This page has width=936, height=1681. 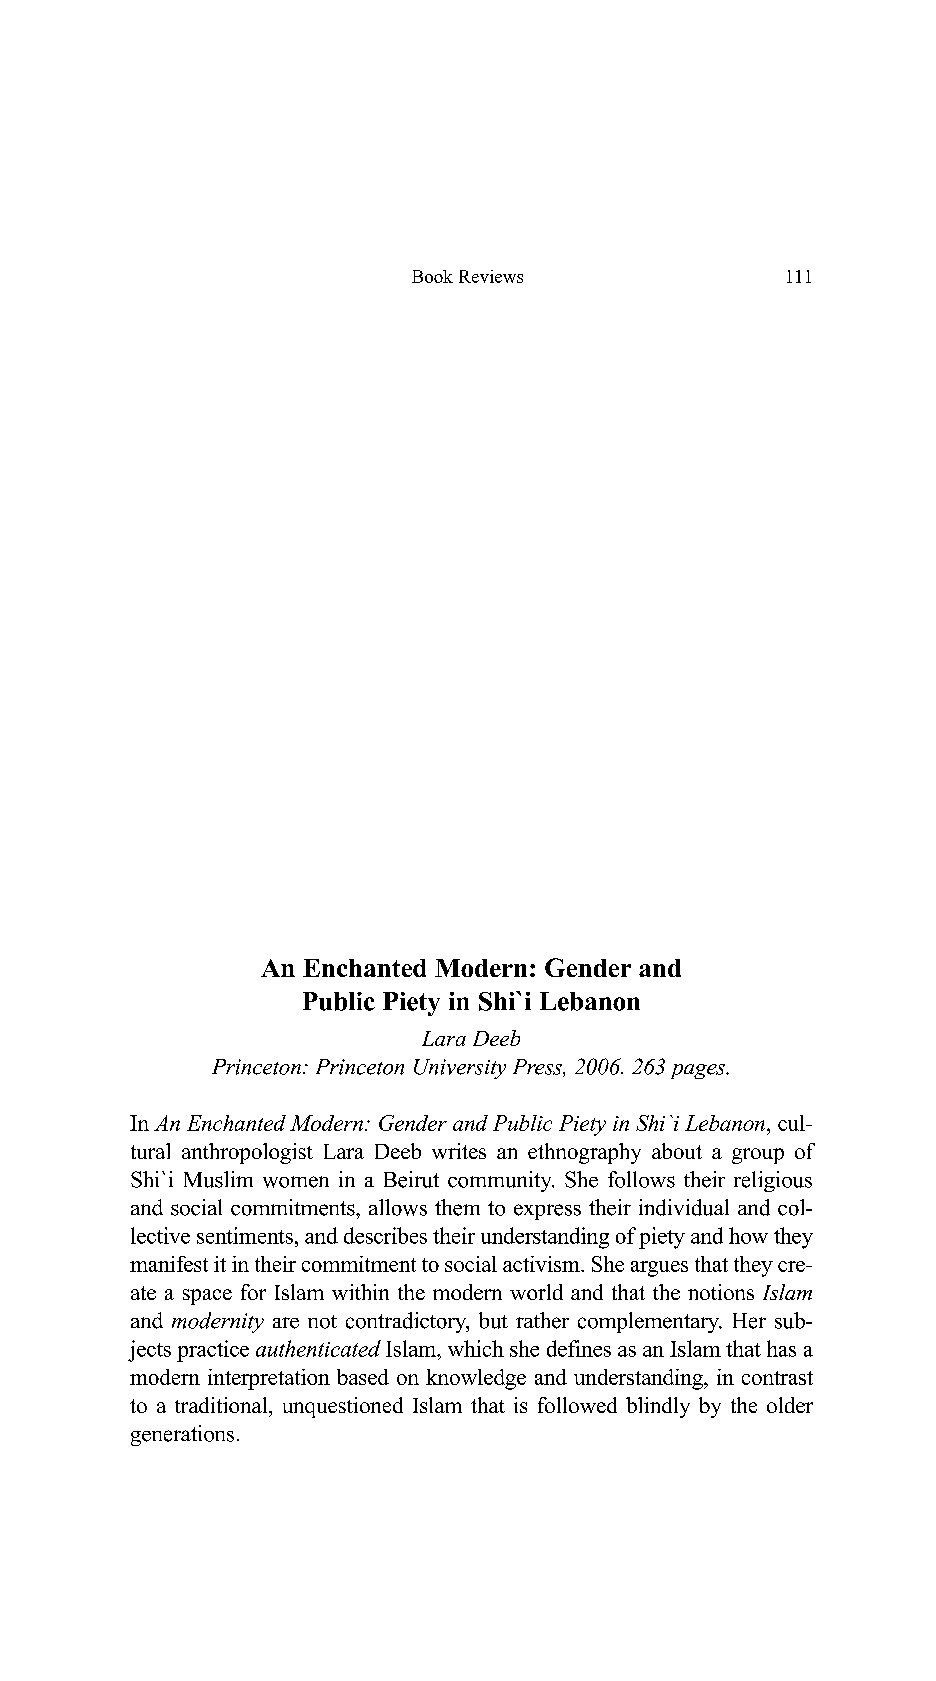 What do you see at coordinates (677, 1151) in the page?
I see `about` at bounding box center [677, 1151].
